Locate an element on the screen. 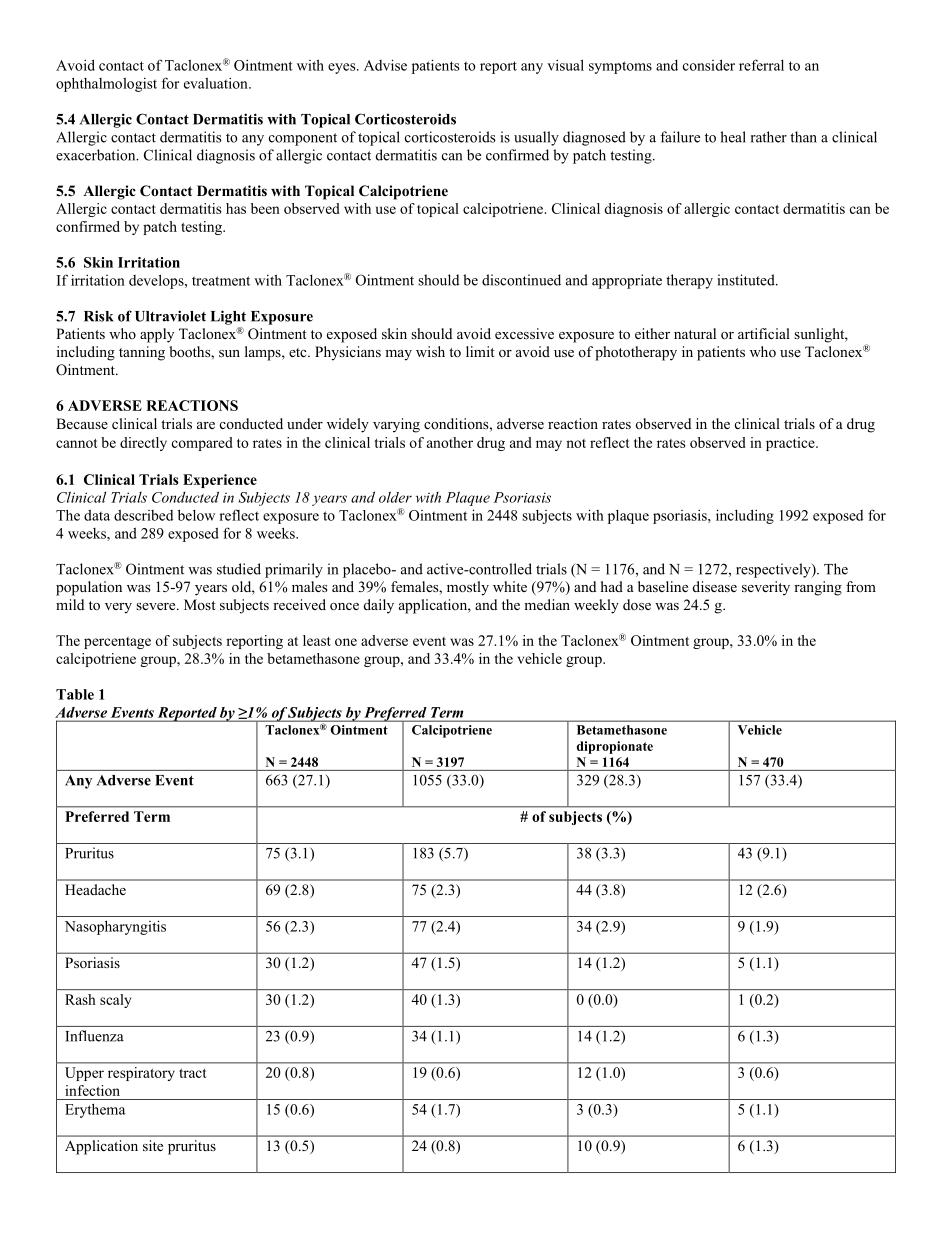  tract is located at coordinates (193, 1073).
